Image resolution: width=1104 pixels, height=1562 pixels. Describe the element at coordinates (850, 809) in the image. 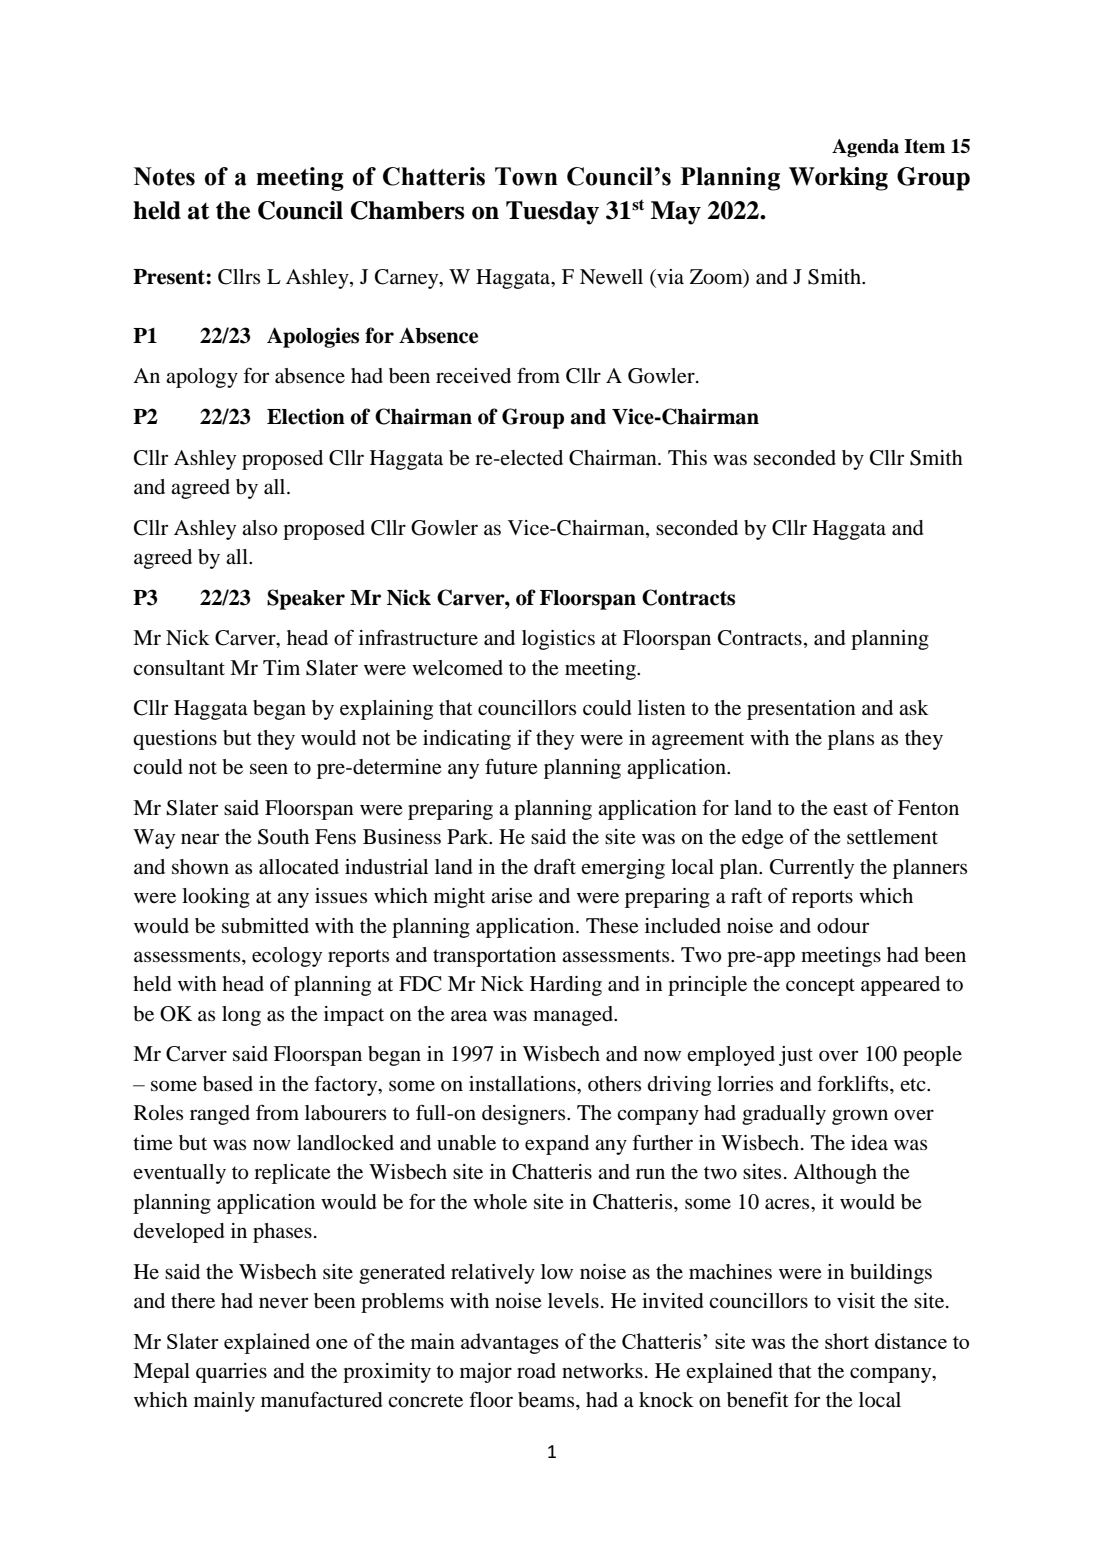

I see `east` at that location.
